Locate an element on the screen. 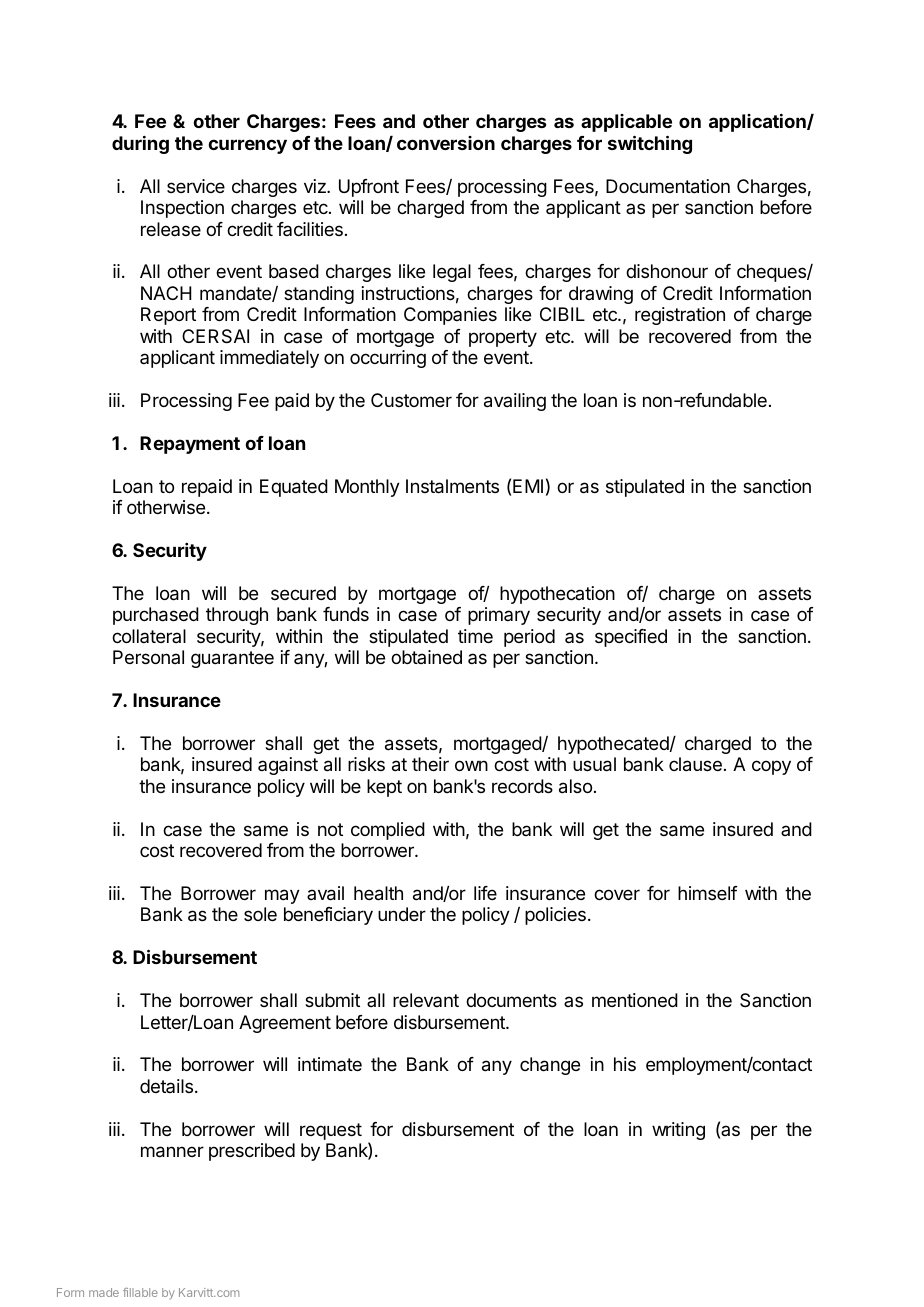  Repayment is located at coordinates (190, 445).
